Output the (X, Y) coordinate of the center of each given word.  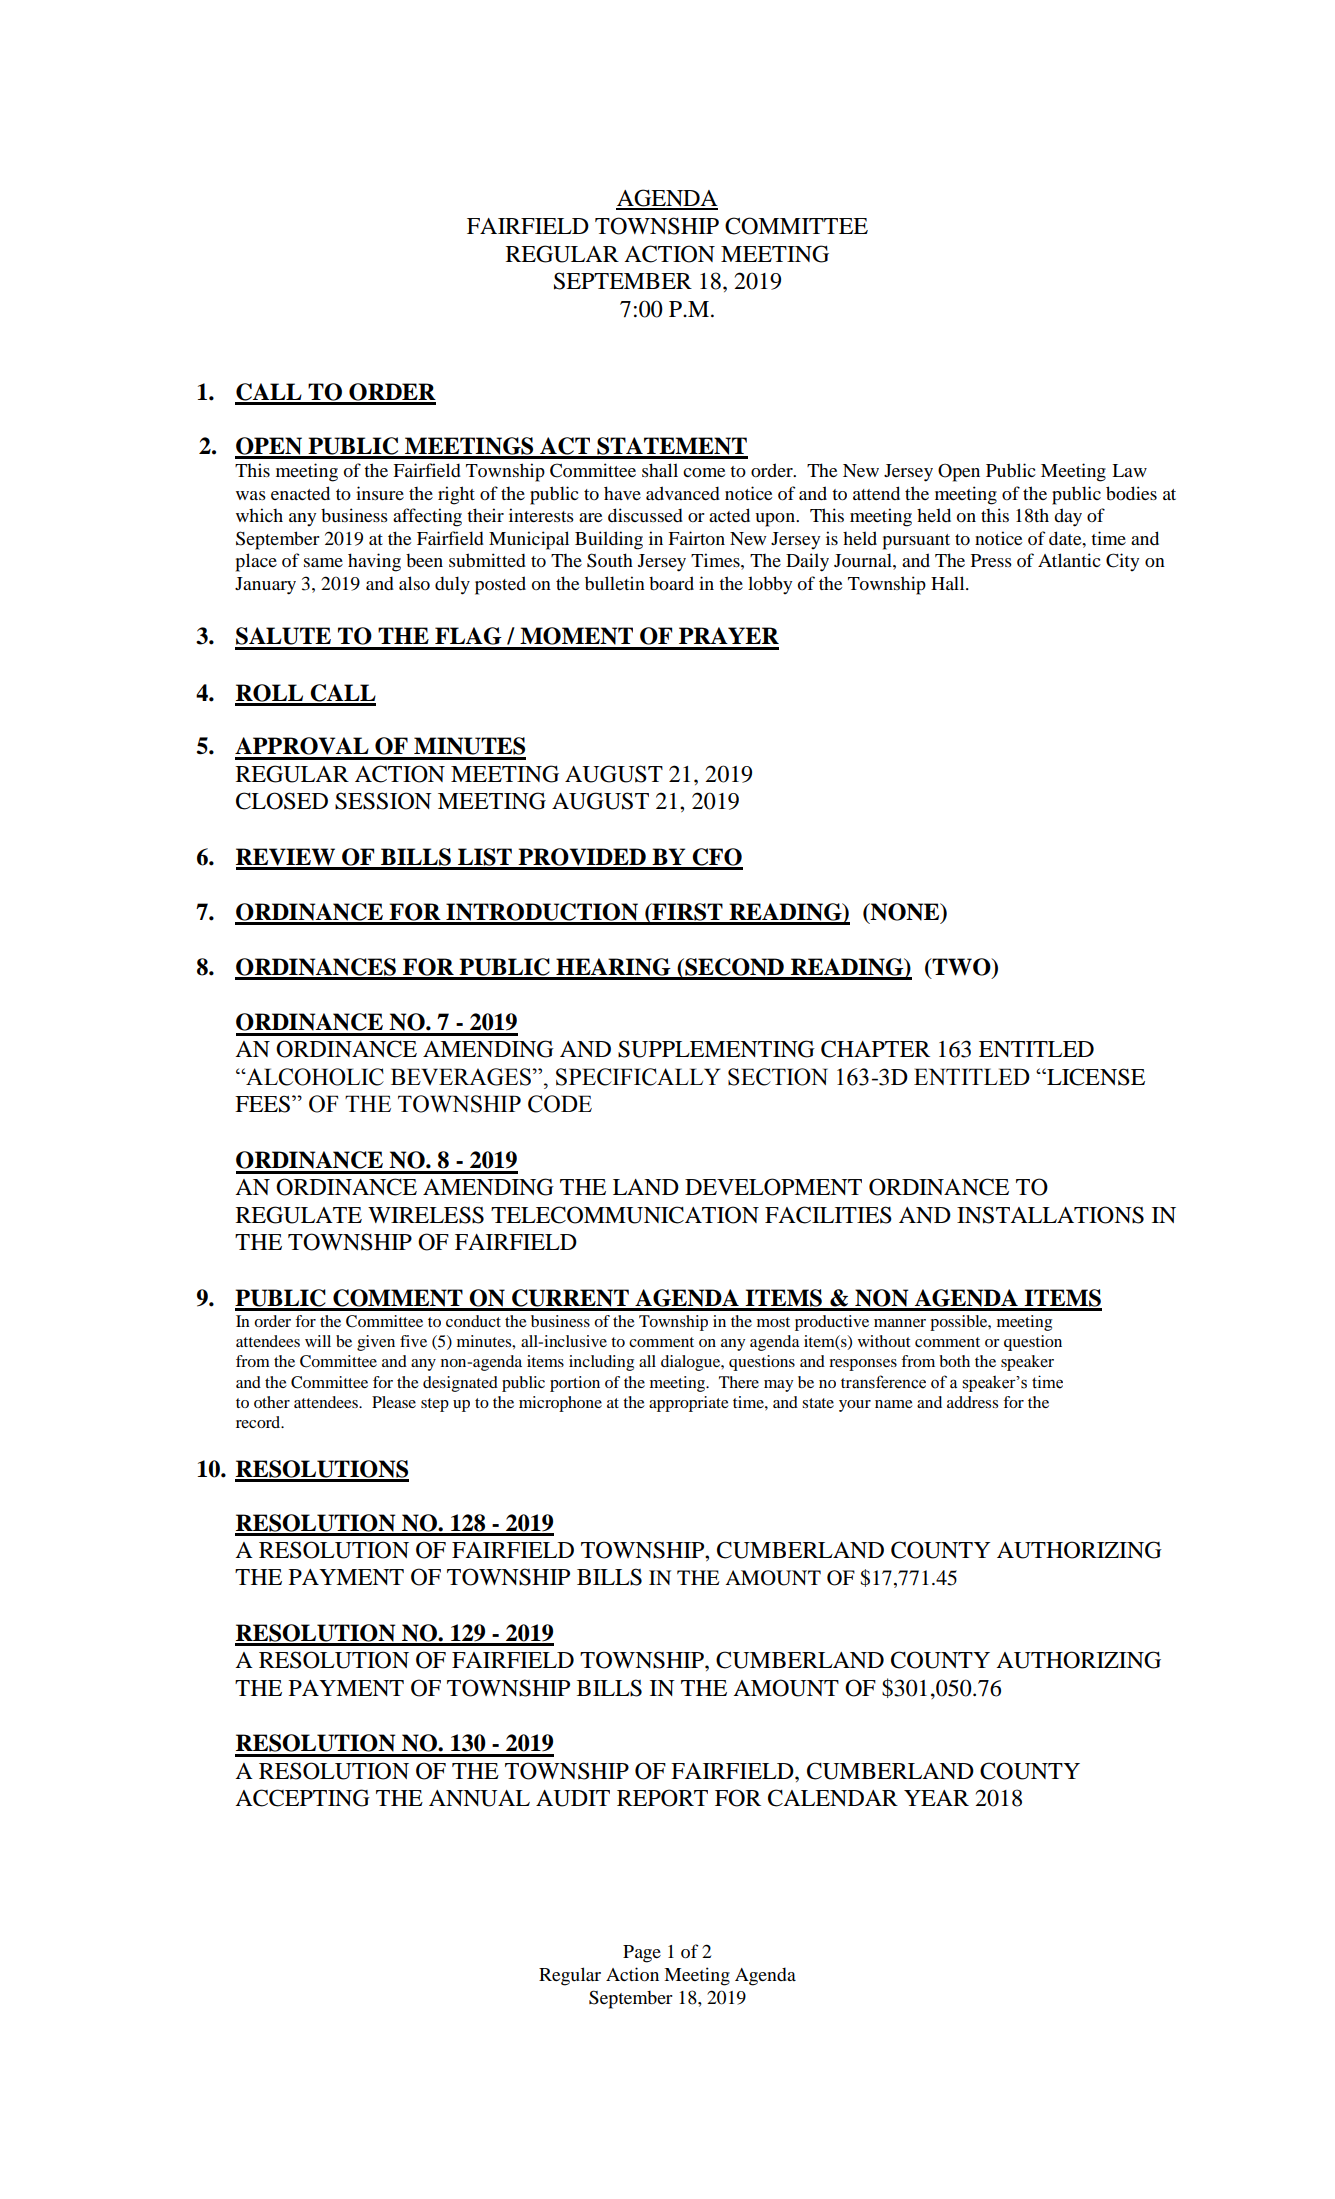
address (972, 1402)
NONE (905, 913)
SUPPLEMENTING (716, 1049)
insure (380, 493)
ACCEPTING (302, 1798)
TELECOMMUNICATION (625, 1215)
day (1068, 517)
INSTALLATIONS (1050, 1215)
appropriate (689, 1404)
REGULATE (299, 1215)
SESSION (383, 801)
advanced (683, 493)
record (259, 1422)
